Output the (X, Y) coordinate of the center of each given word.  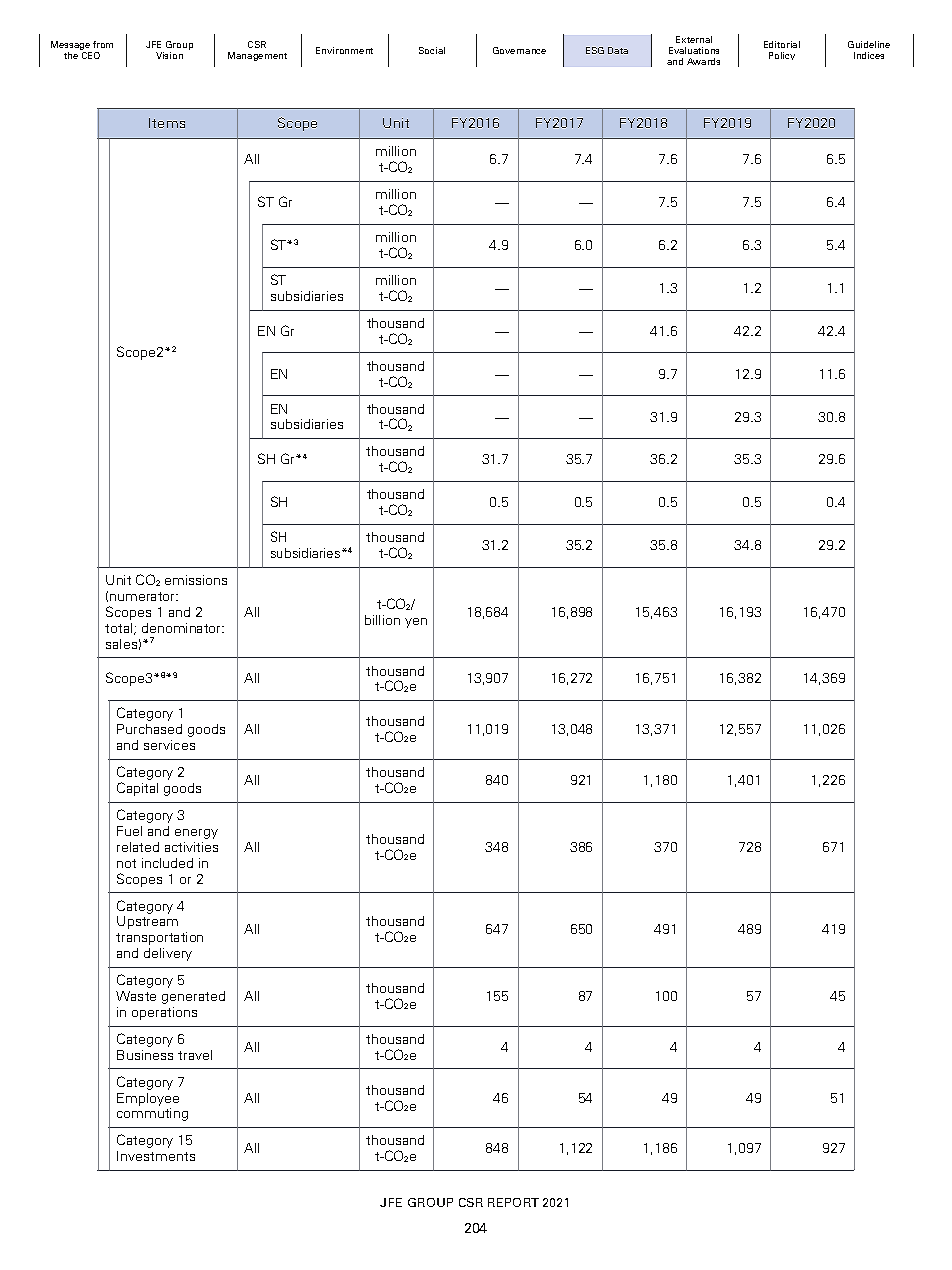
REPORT (513, 1202)
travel (195, 1055)
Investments (156, 1156)
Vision (169, 55)
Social (432, 50)
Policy (782, 56)
